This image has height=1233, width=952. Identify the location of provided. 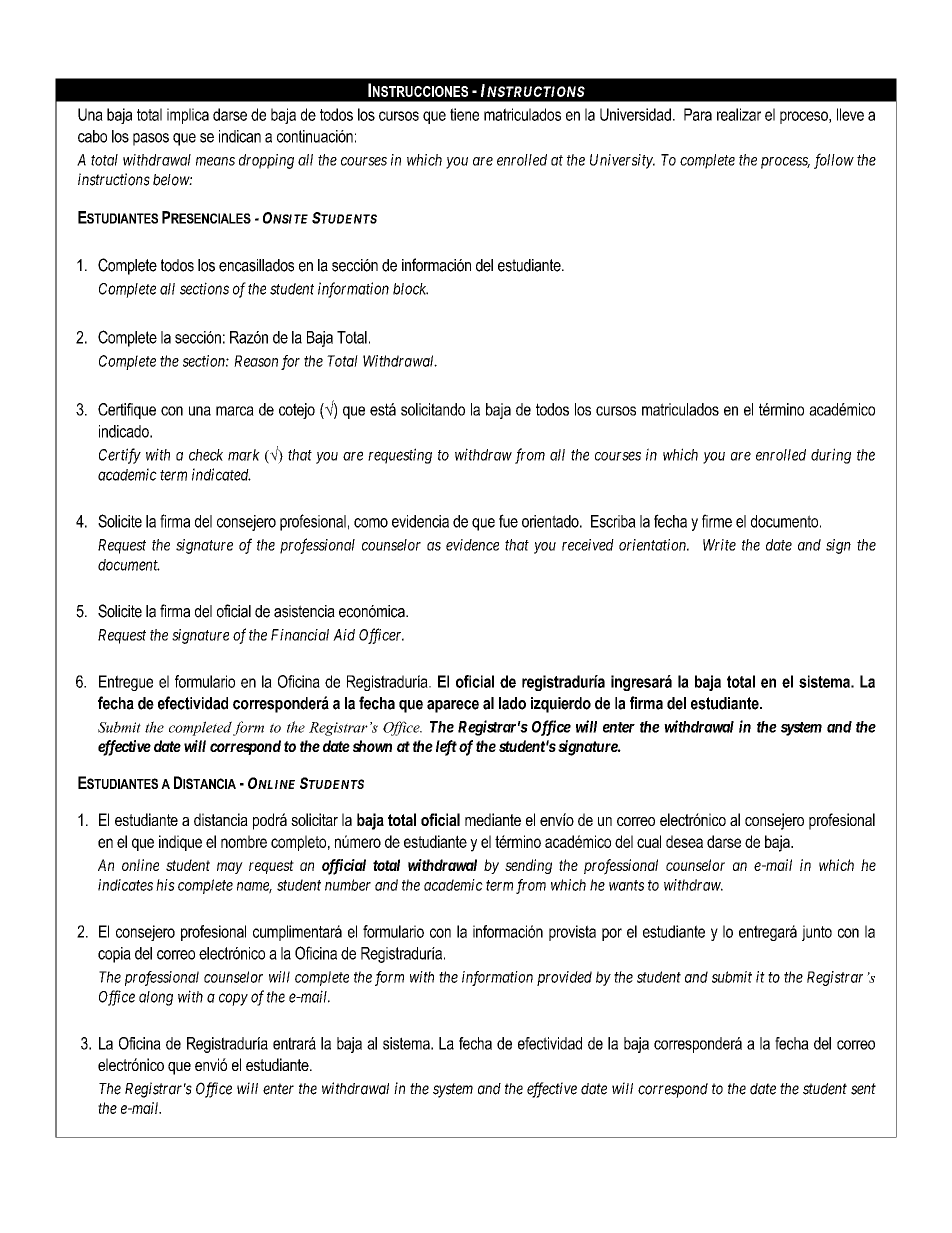
(564, 978).
